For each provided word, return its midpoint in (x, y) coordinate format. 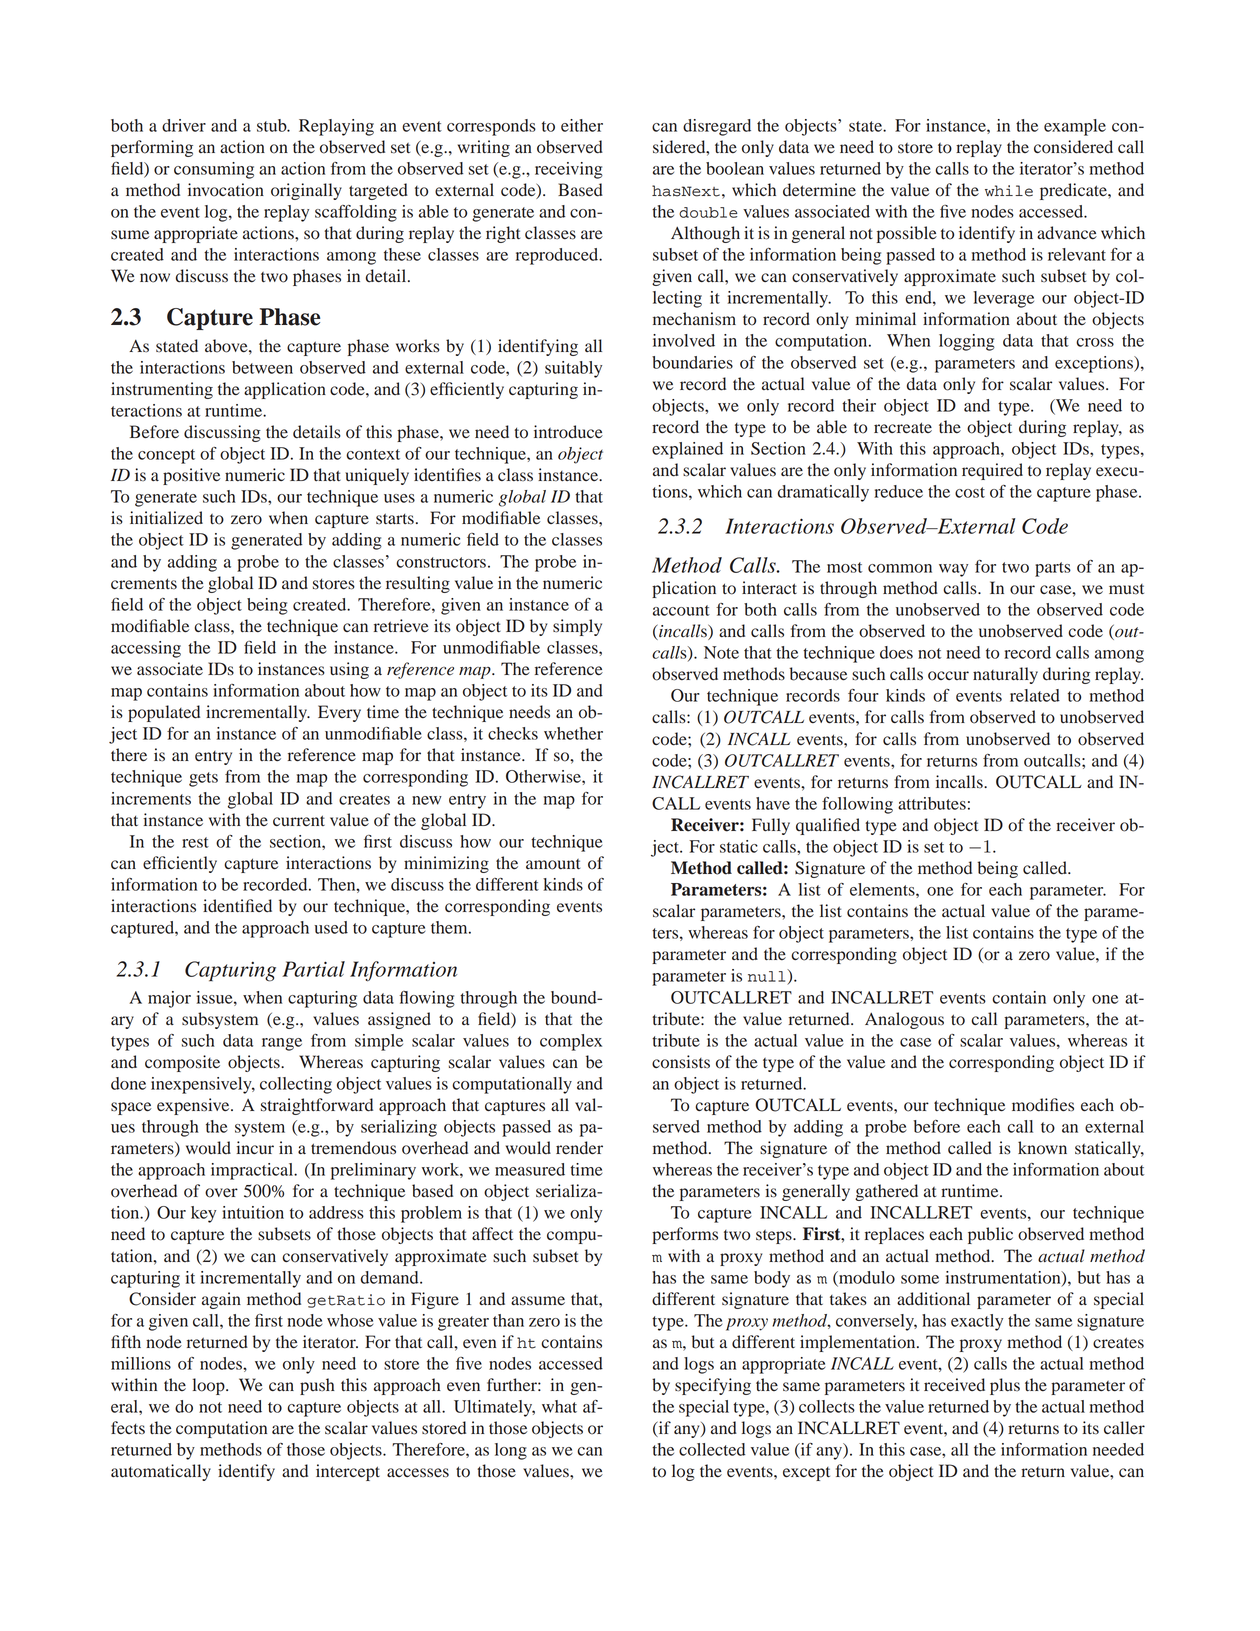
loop (209, 1386)
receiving (569, 170)
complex (571, 1042)
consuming (214, 170)
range (282, 1044)
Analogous (904, 1020)
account (681, 610)
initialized (166, 517)
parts (1053, 569)
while (1009, 191)
